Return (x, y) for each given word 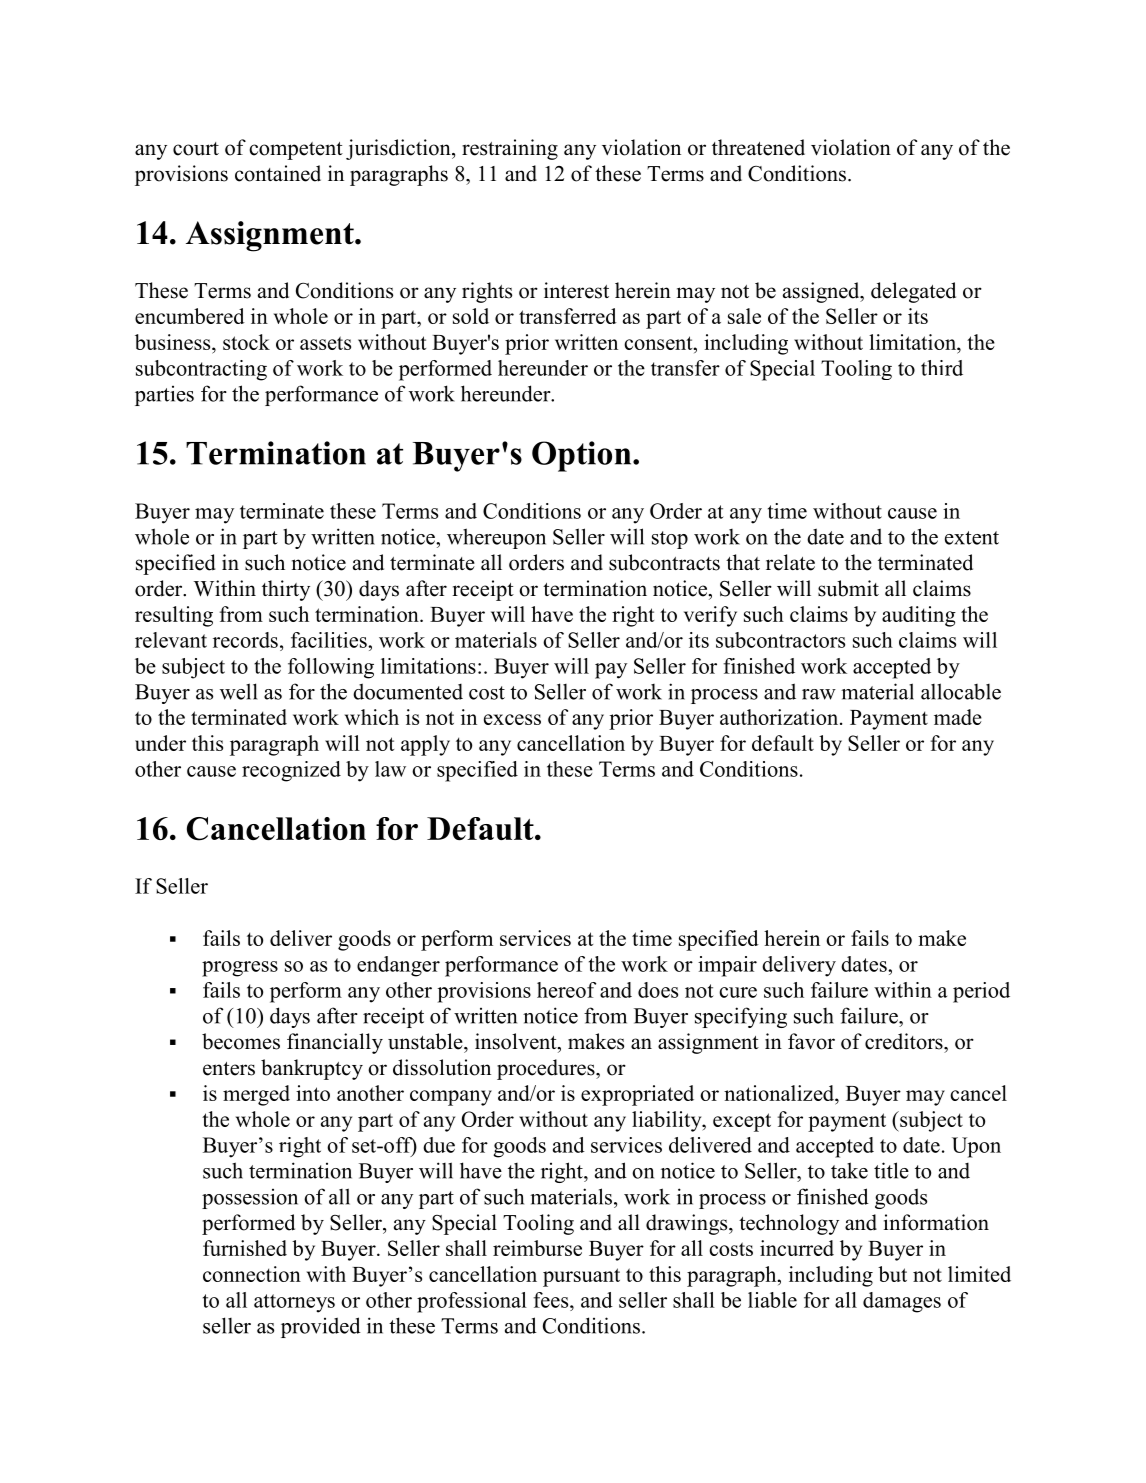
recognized (291, 771)
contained (278, 173)
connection (252, 1274)
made (958, 717)
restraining (510, 149)
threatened (758, 147)
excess (512, 719)
